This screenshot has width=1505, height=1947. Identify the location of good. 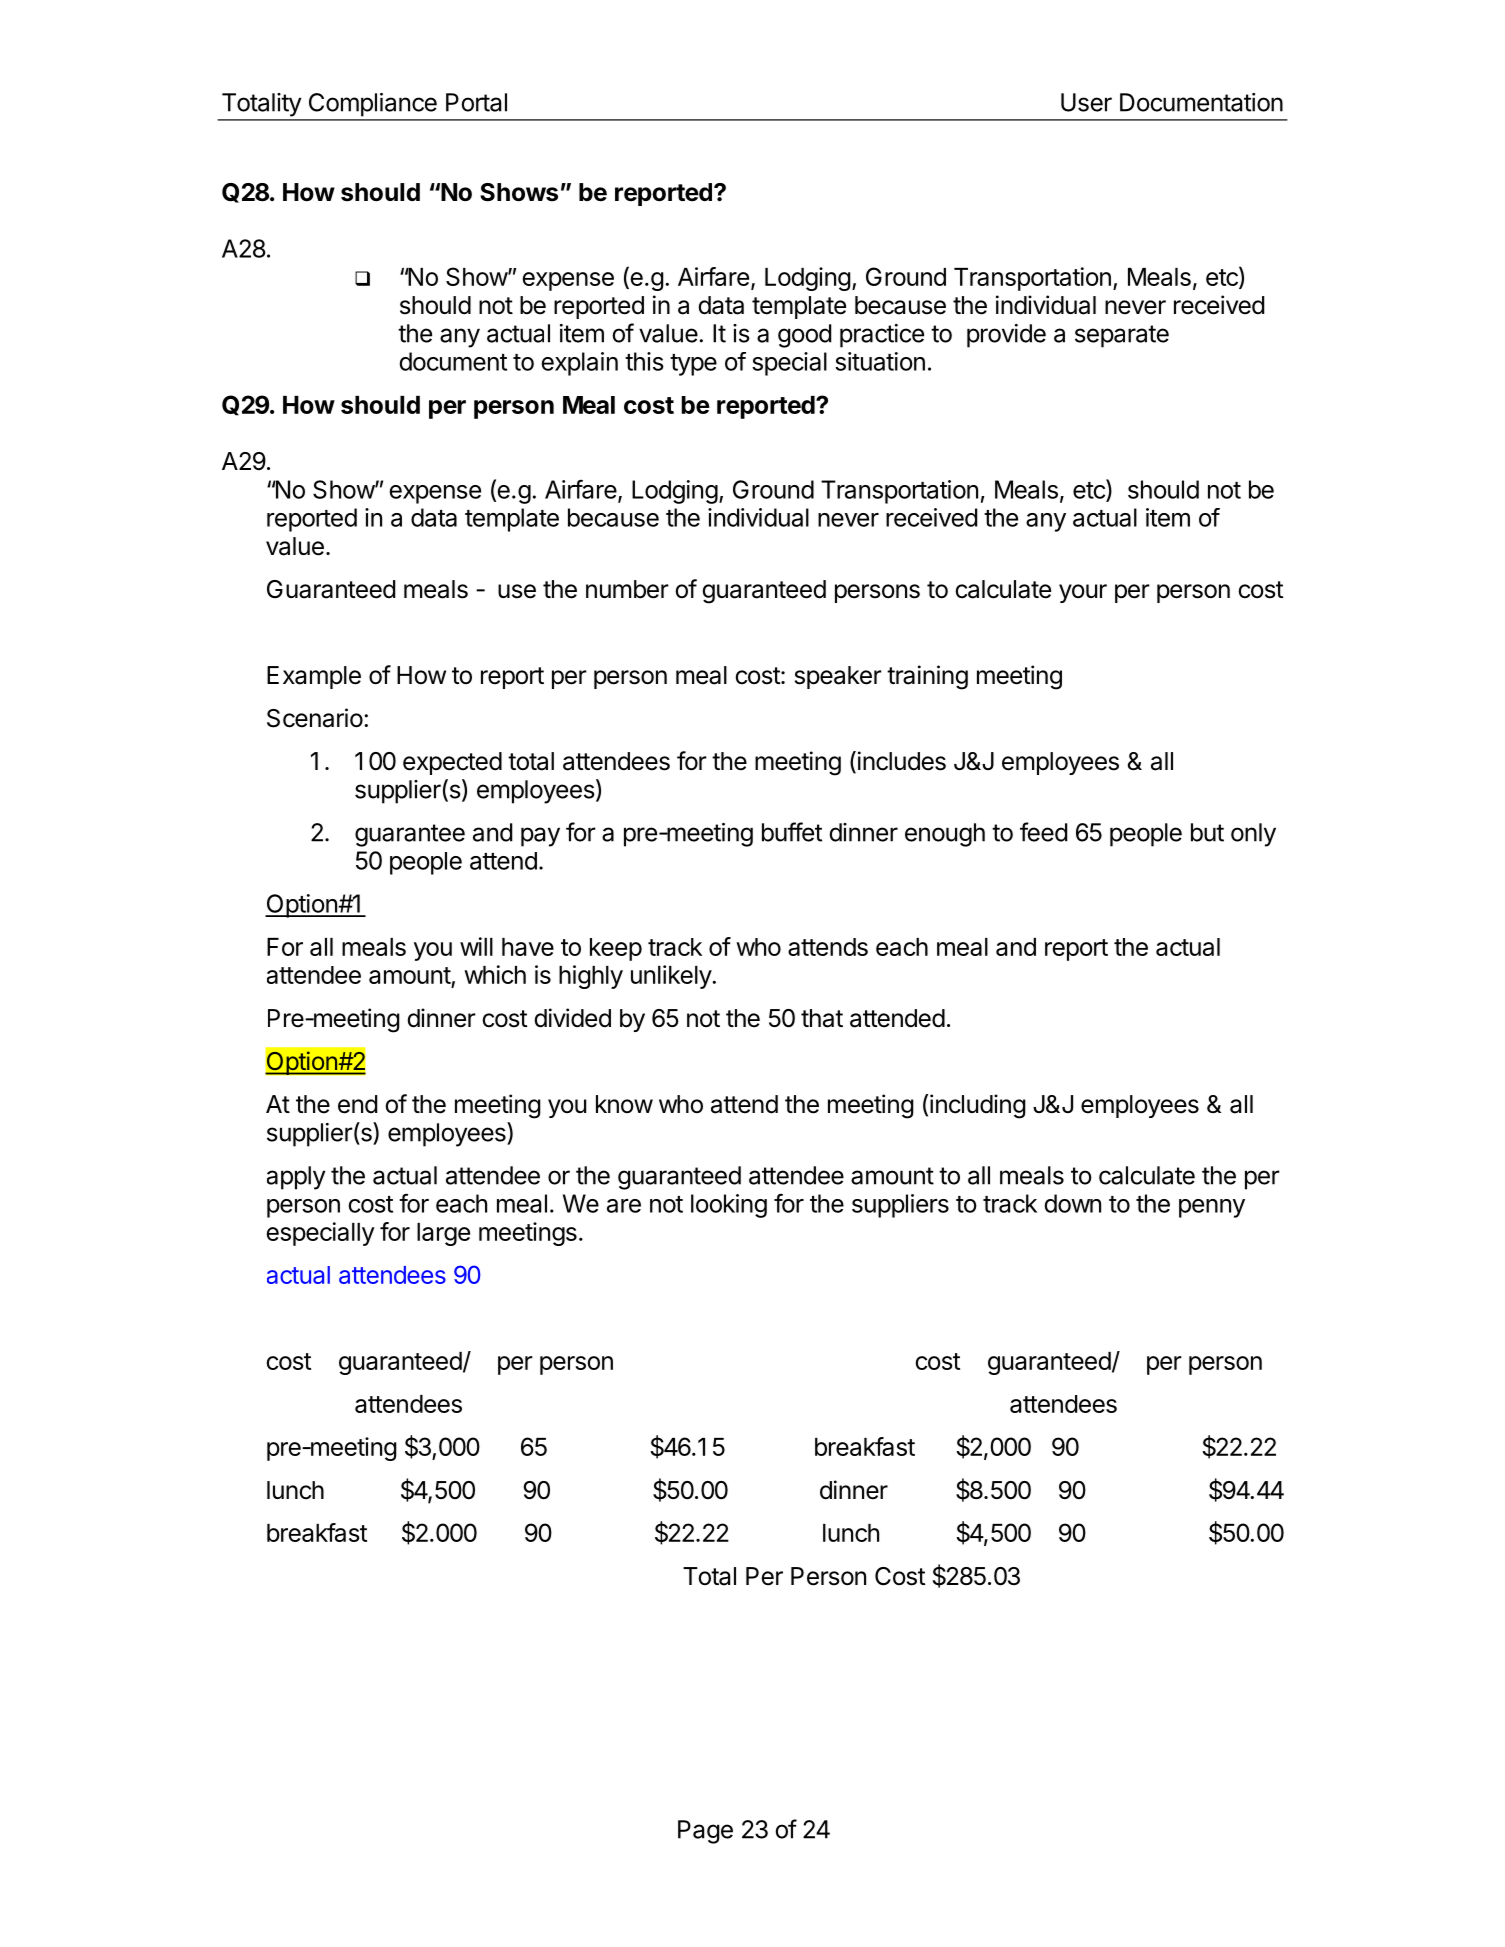
(804, 336).
